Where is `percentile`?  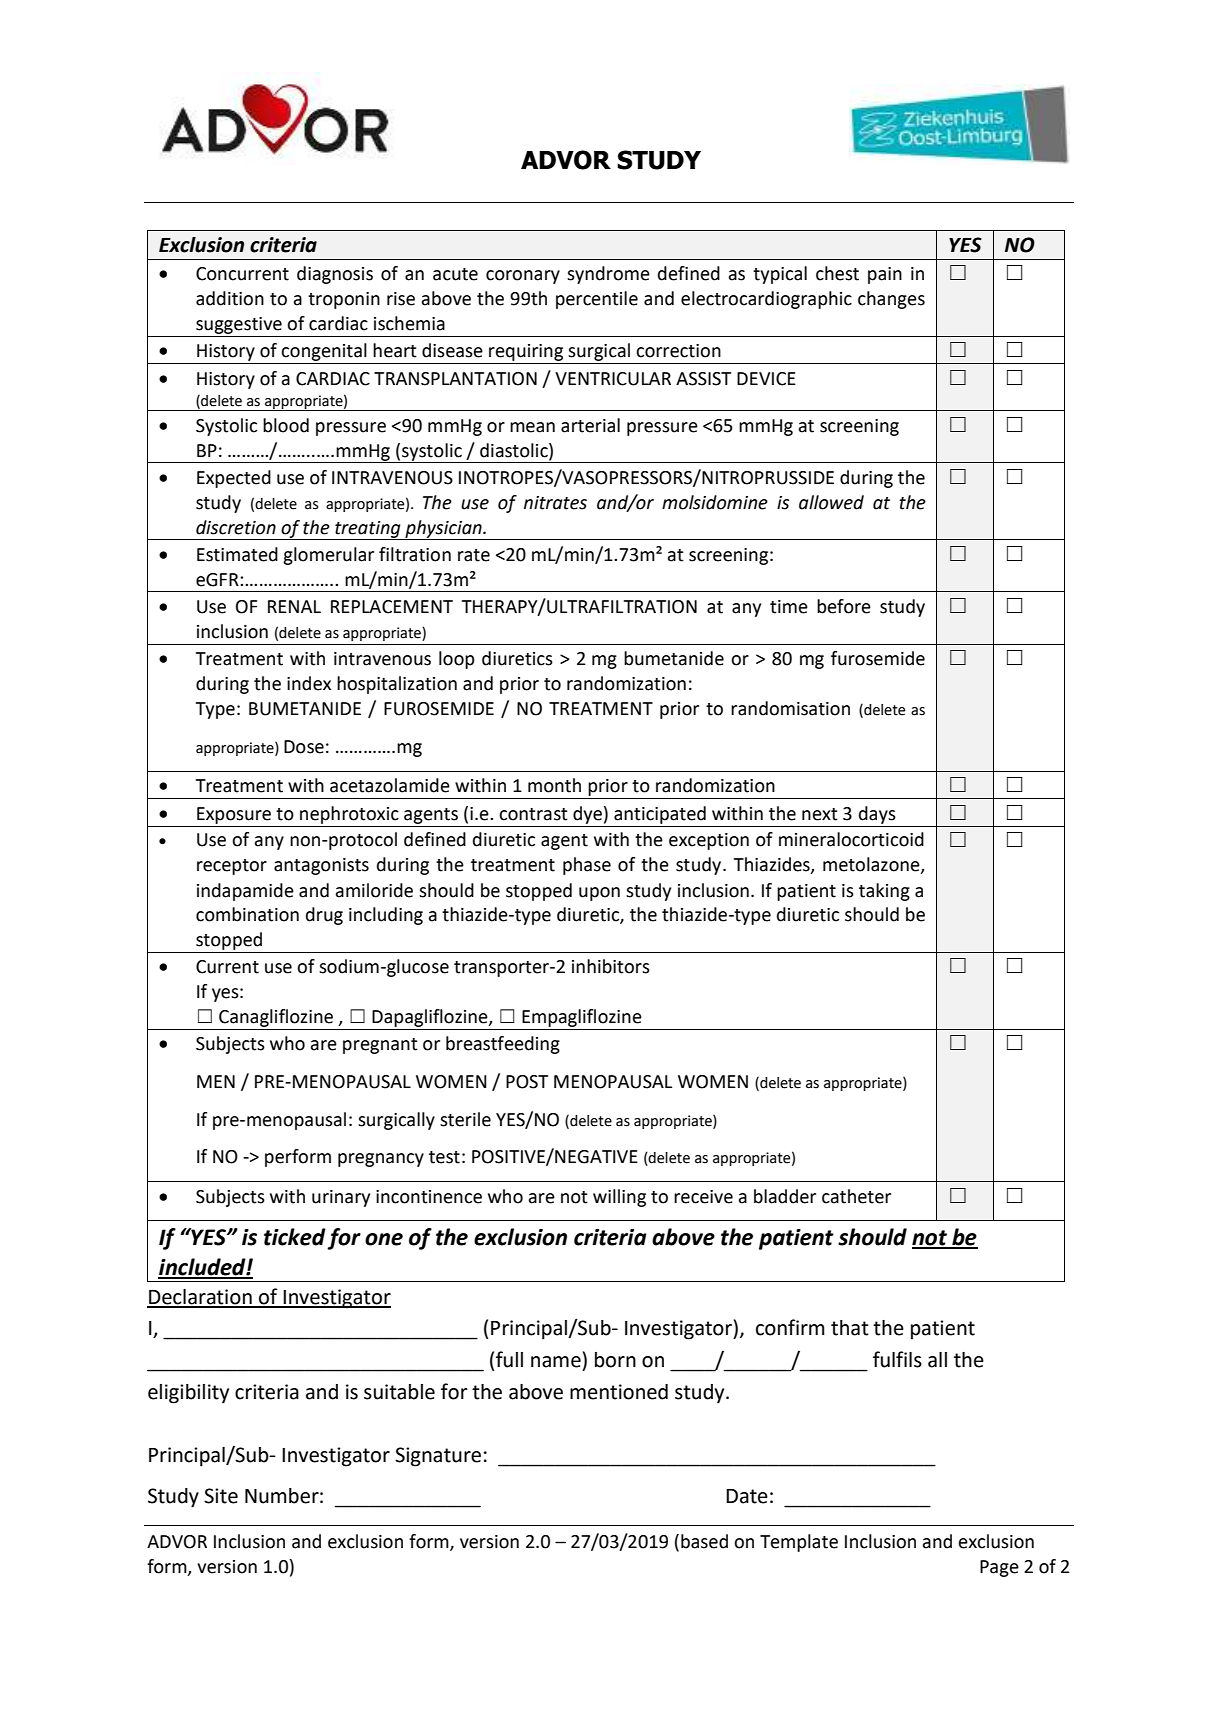 percentile is located at coordinates (597, 300).
